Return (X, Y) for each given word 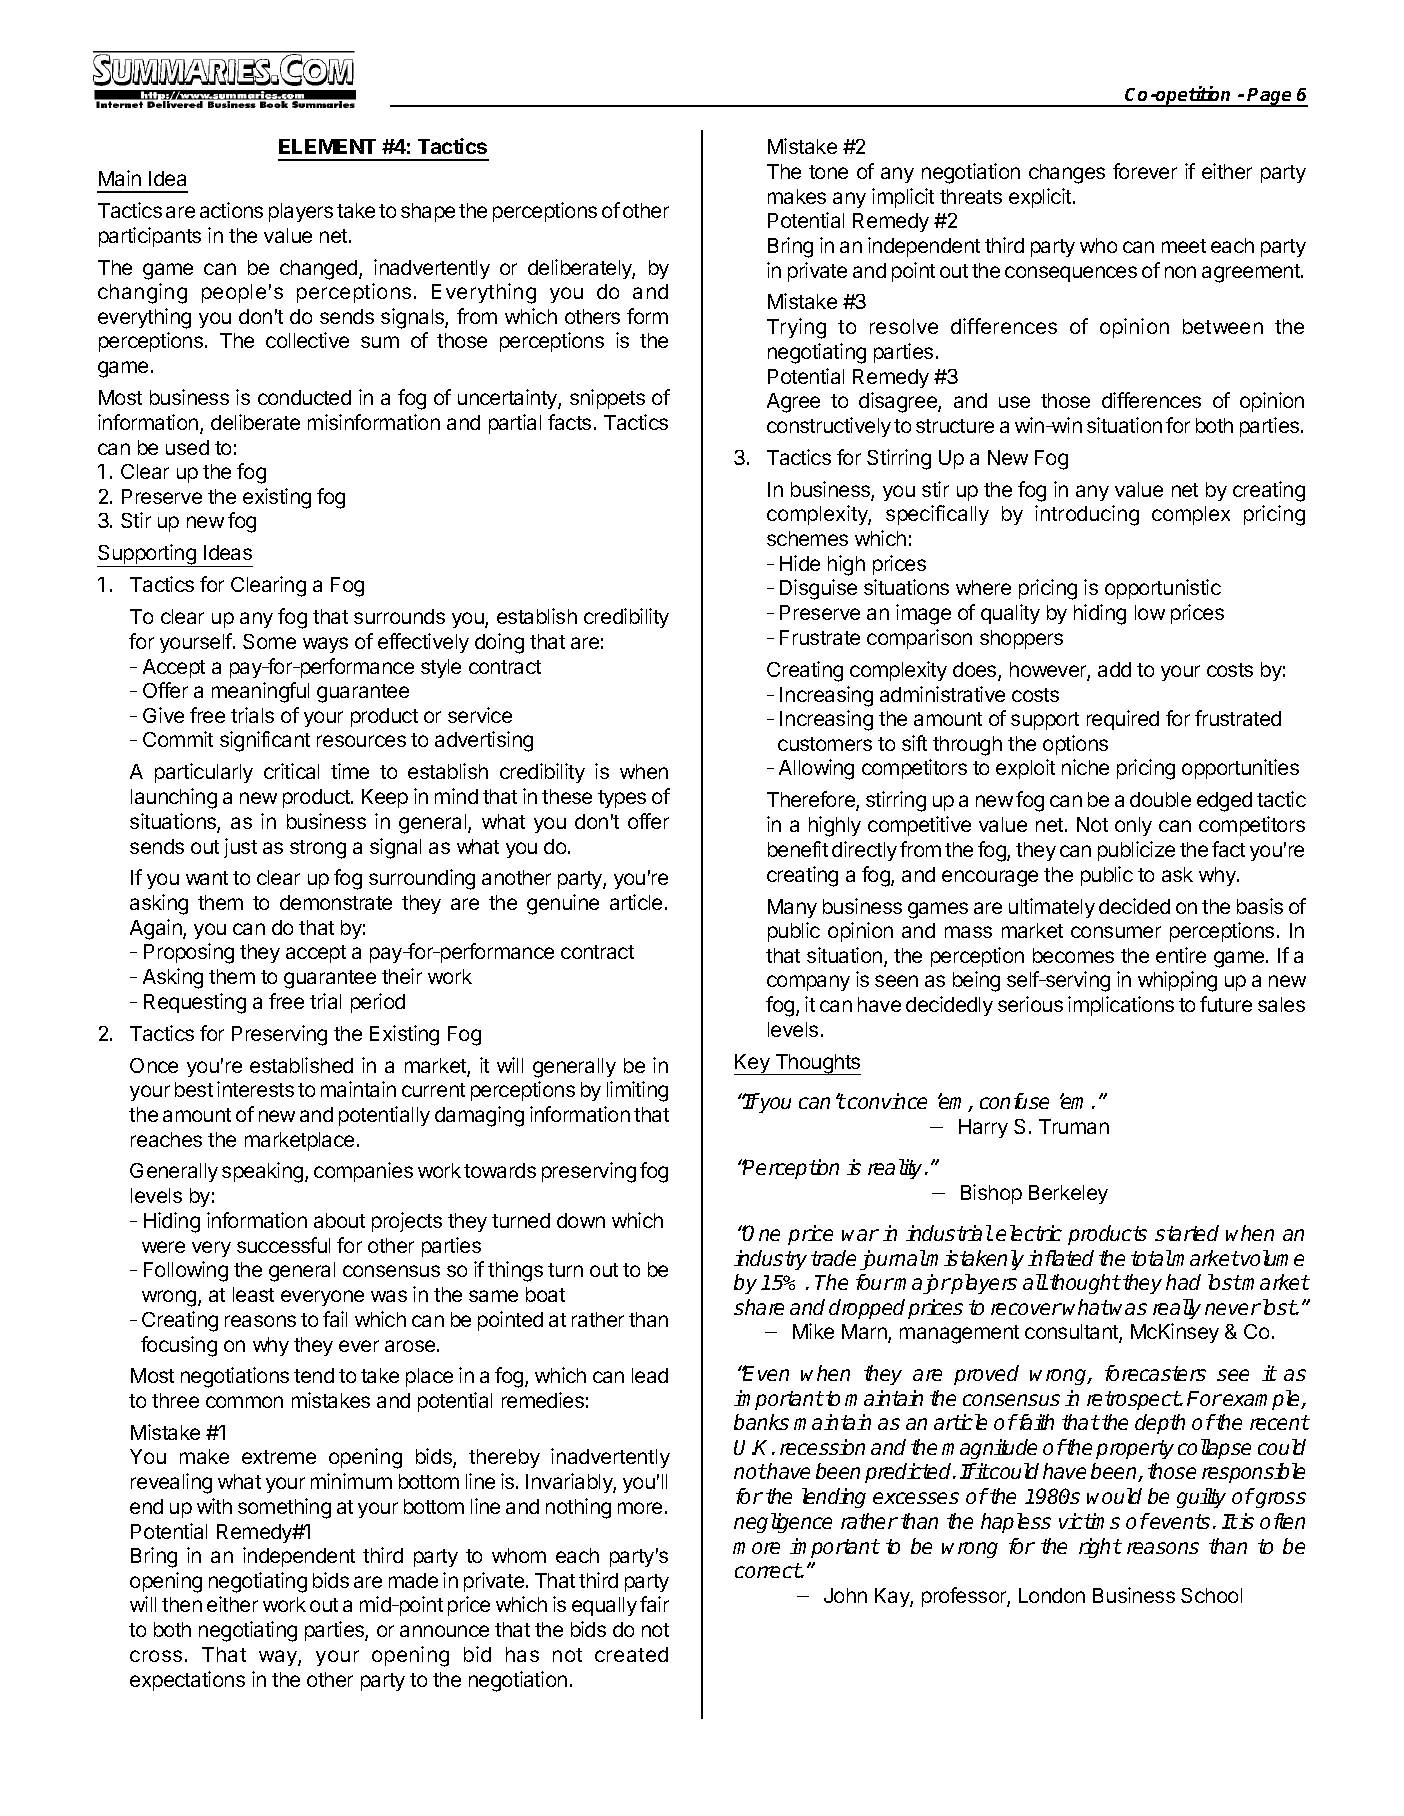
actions (231, 210)
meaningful (260, 692)
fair (654, 1604)
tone (828, 172)
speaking (264, 1172)
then (182, 1604)
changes (1067, 174)
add (1114, 669)
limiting (637, 1091)
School (1211, 1595)
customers (825, 744)
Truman (1074, 1126)
